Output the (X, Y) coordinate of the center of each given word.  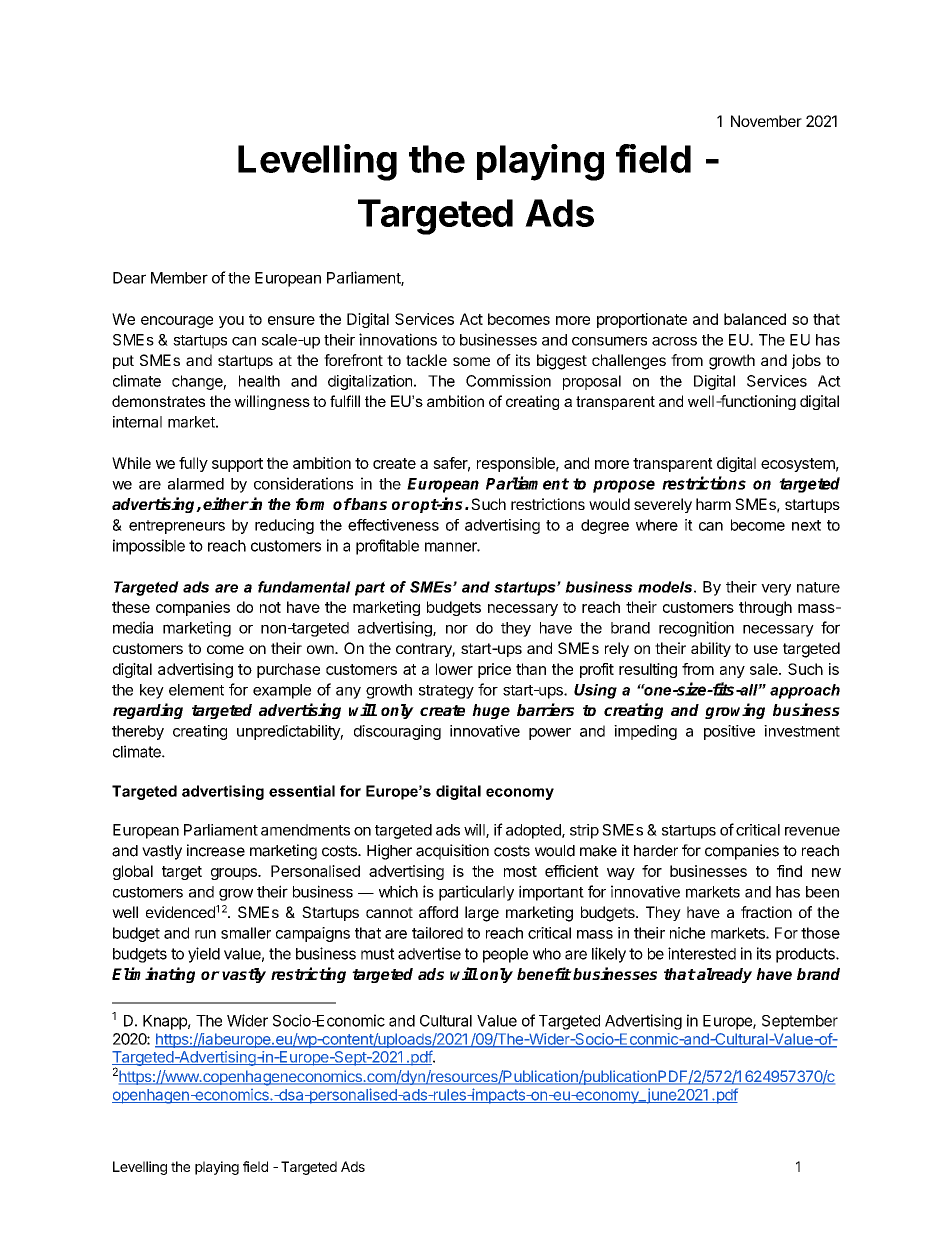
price (494, 670)
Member (179, 278)
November (766, 121)
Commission (508, 381)
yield (204, 955)
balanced (755, 319)
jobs (806, 361)
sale (765, 669)
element (196, 690)
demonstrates (158, 401)
